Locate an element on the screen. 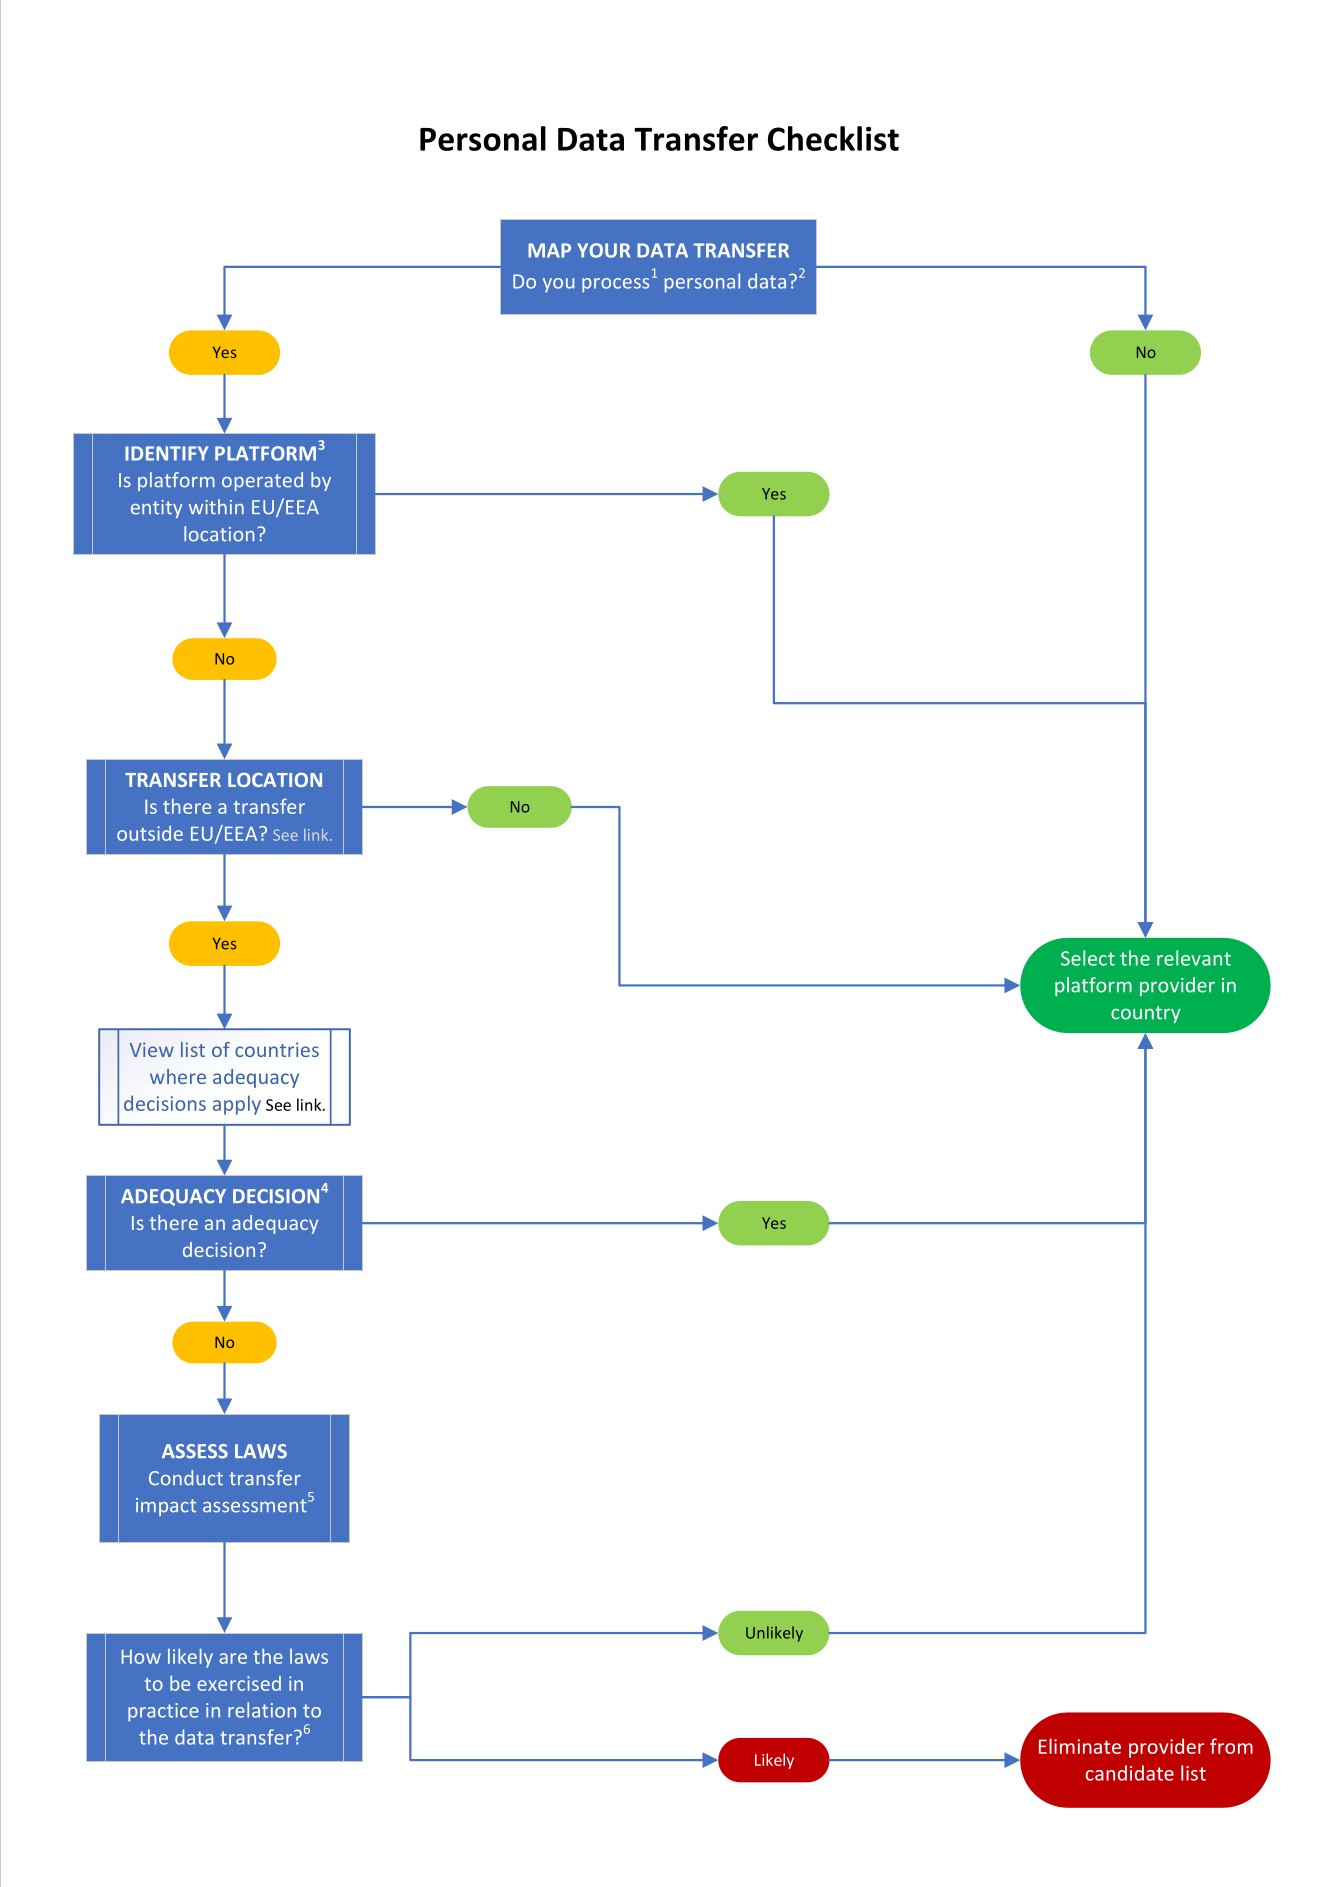  relevant is located at coordinates (1194, 958).
